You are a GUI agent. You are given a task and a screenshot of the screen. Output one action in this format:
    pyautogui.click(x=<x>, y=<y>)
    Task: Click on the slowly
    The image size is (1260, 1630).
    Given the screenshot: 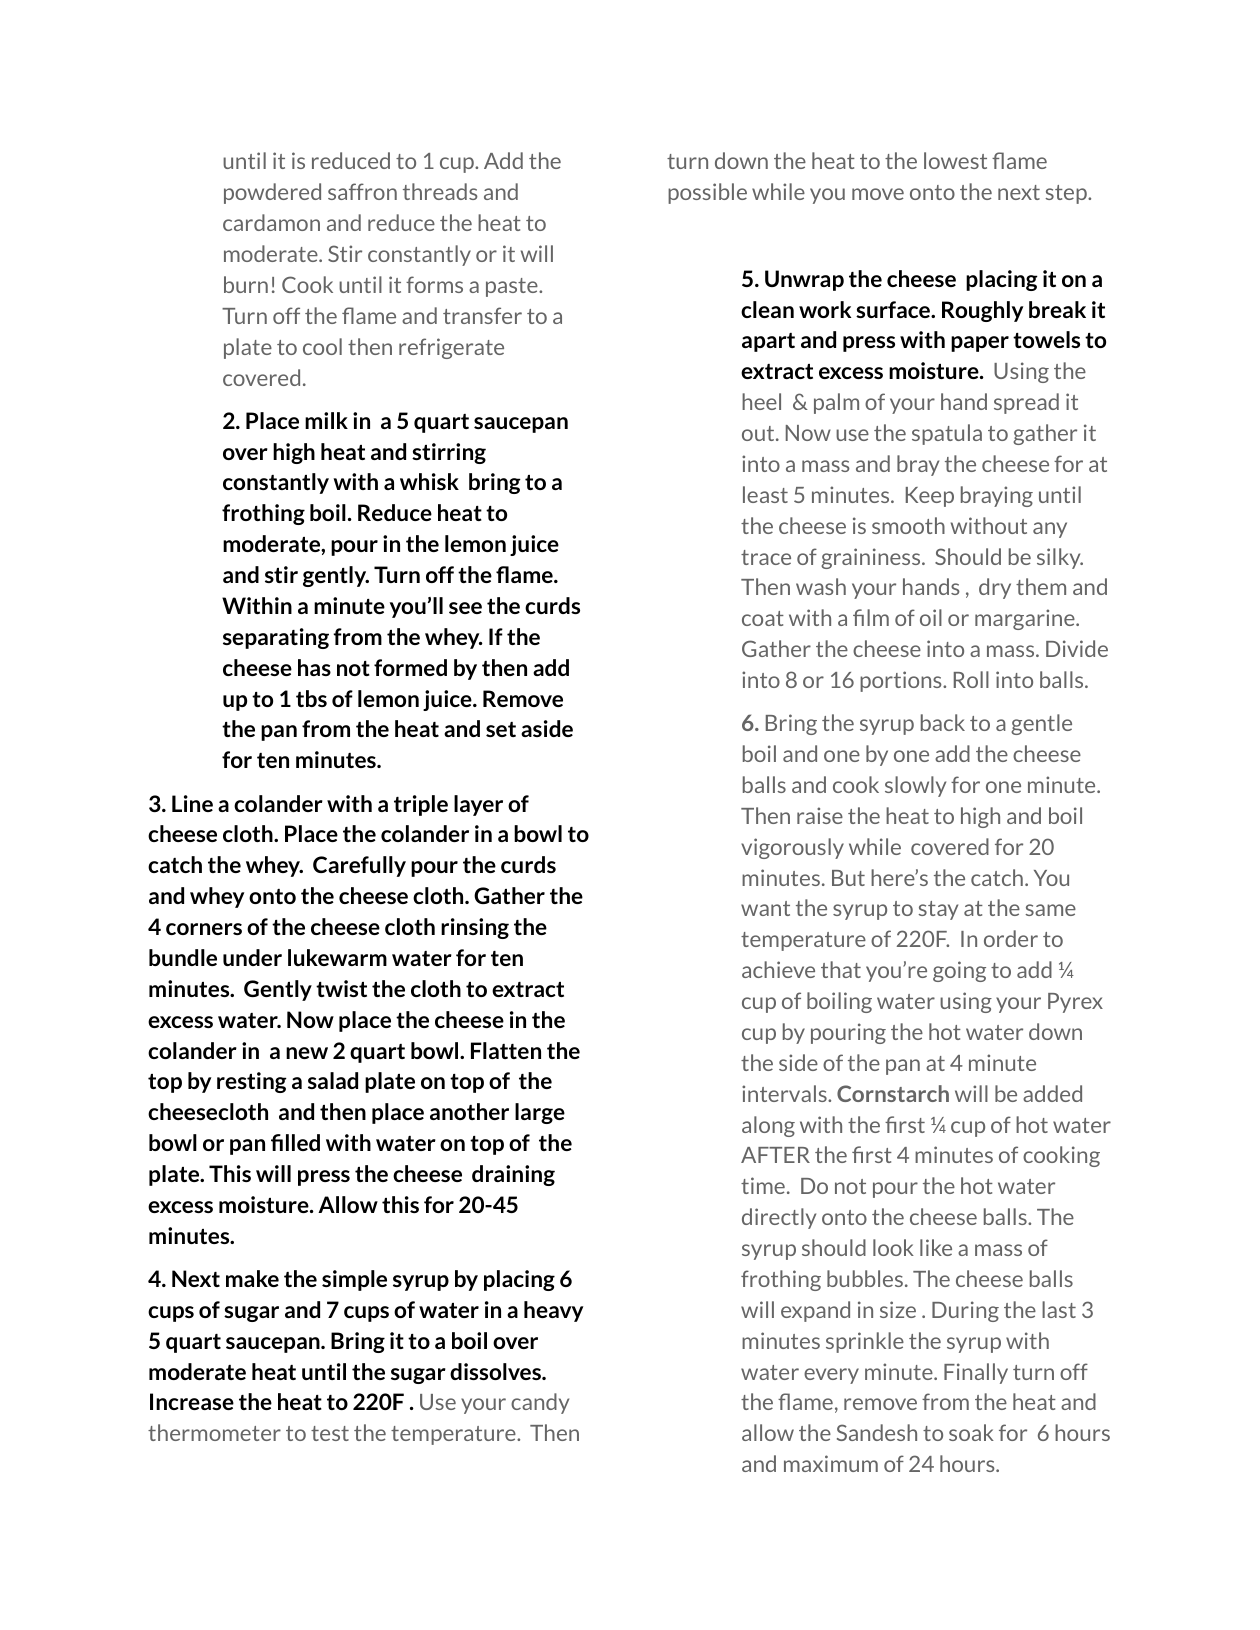 What is the action you would take?
    pyautogui.click(x=915, y=786)
